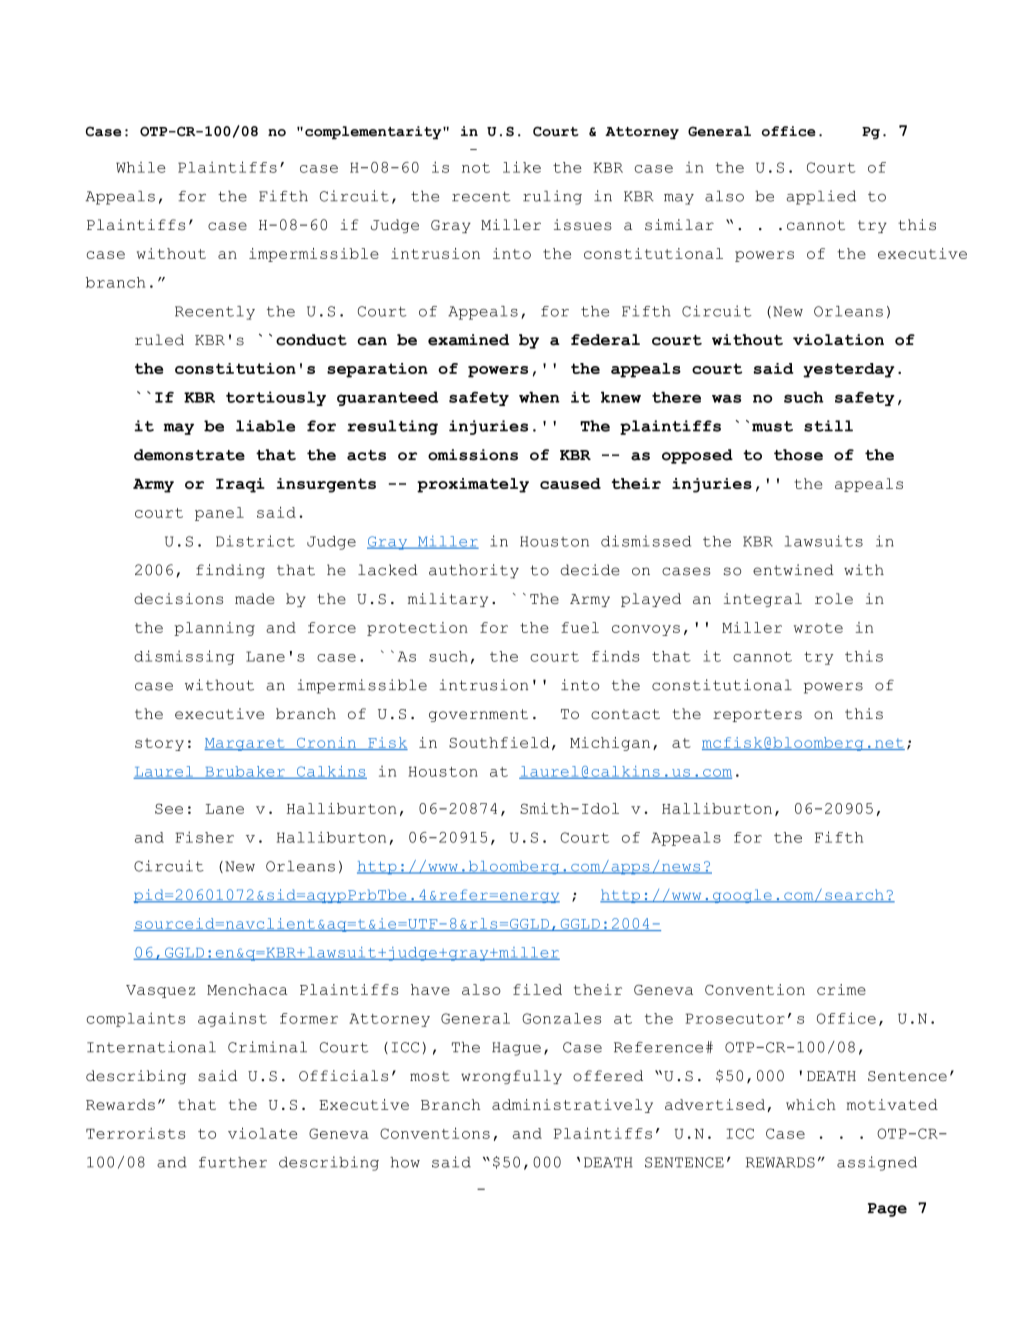 This image has width=1035, height=1340. What do you see at coordinates (539, 397) in the image?
I see `when` at bounding box center [539, 397].
